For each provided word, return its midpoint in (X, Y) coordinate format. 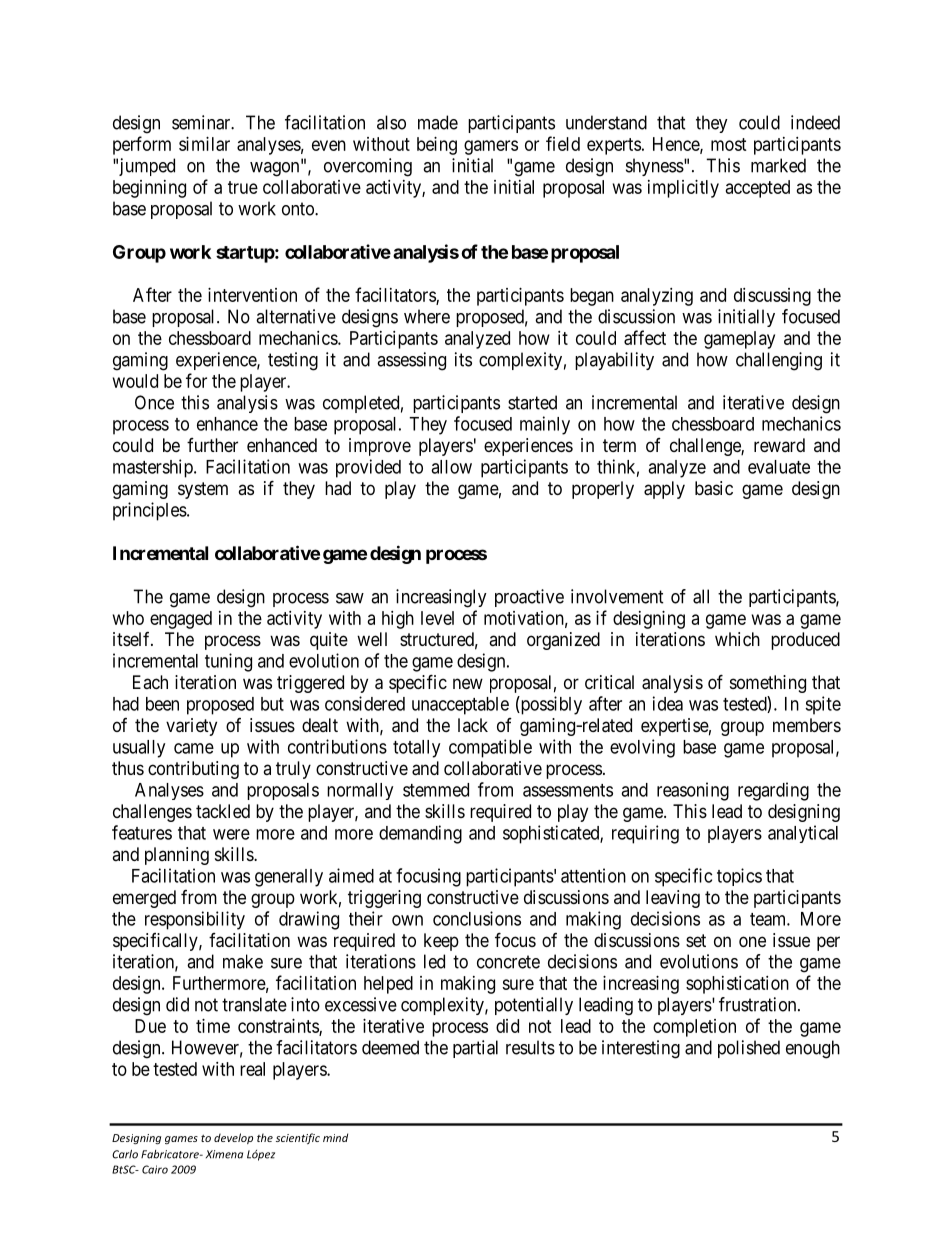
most (729, 144)
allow (451, 467)
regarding (773, 791)
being (437, 146)
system (203, 490)
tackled (223, 811)
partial (475, 1049)
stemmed (436, 790)
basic (714, 488)
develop (233, 1138)
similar (204, 144)
